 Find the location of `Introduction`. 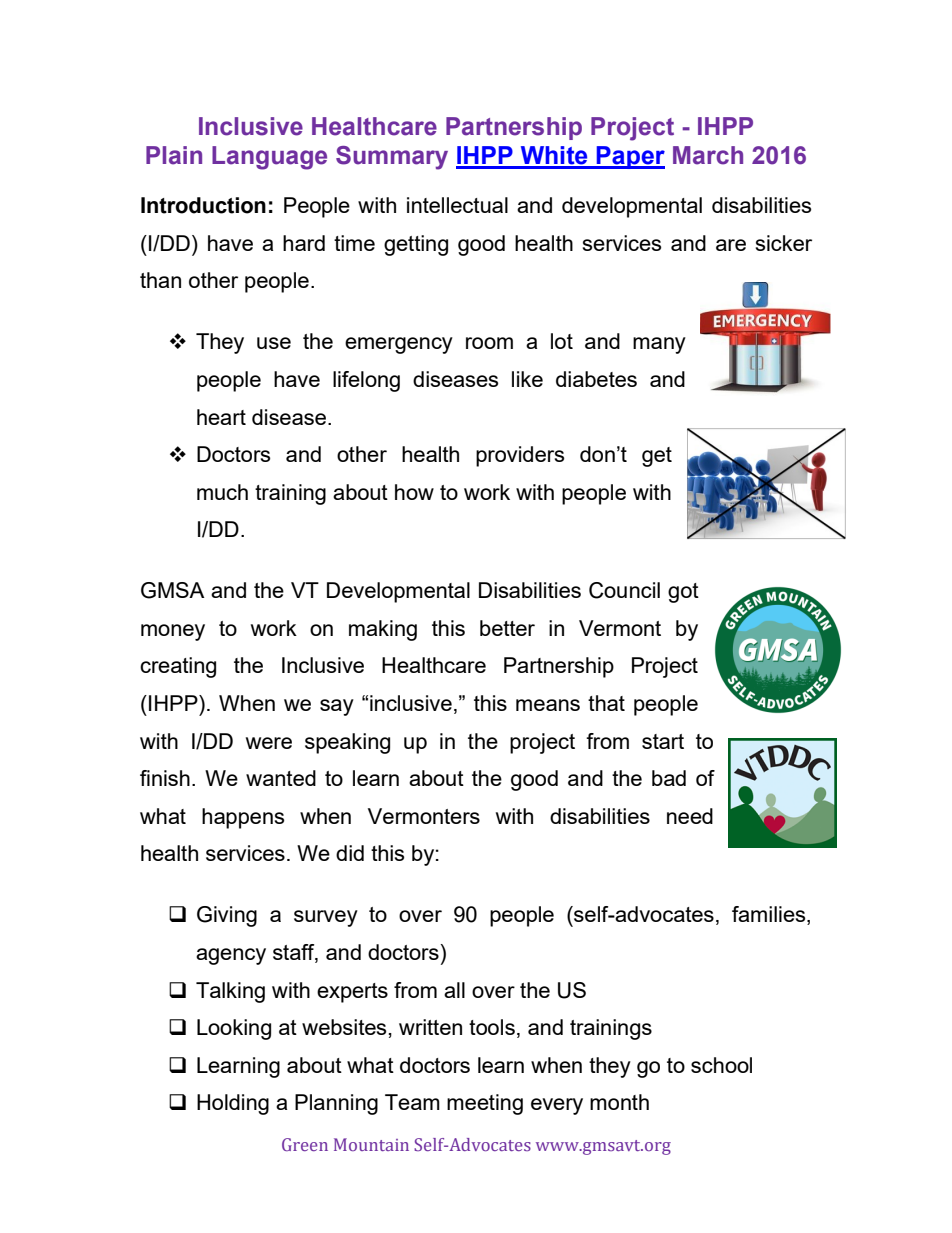

Introduction is located at coordinates (203, 205).
